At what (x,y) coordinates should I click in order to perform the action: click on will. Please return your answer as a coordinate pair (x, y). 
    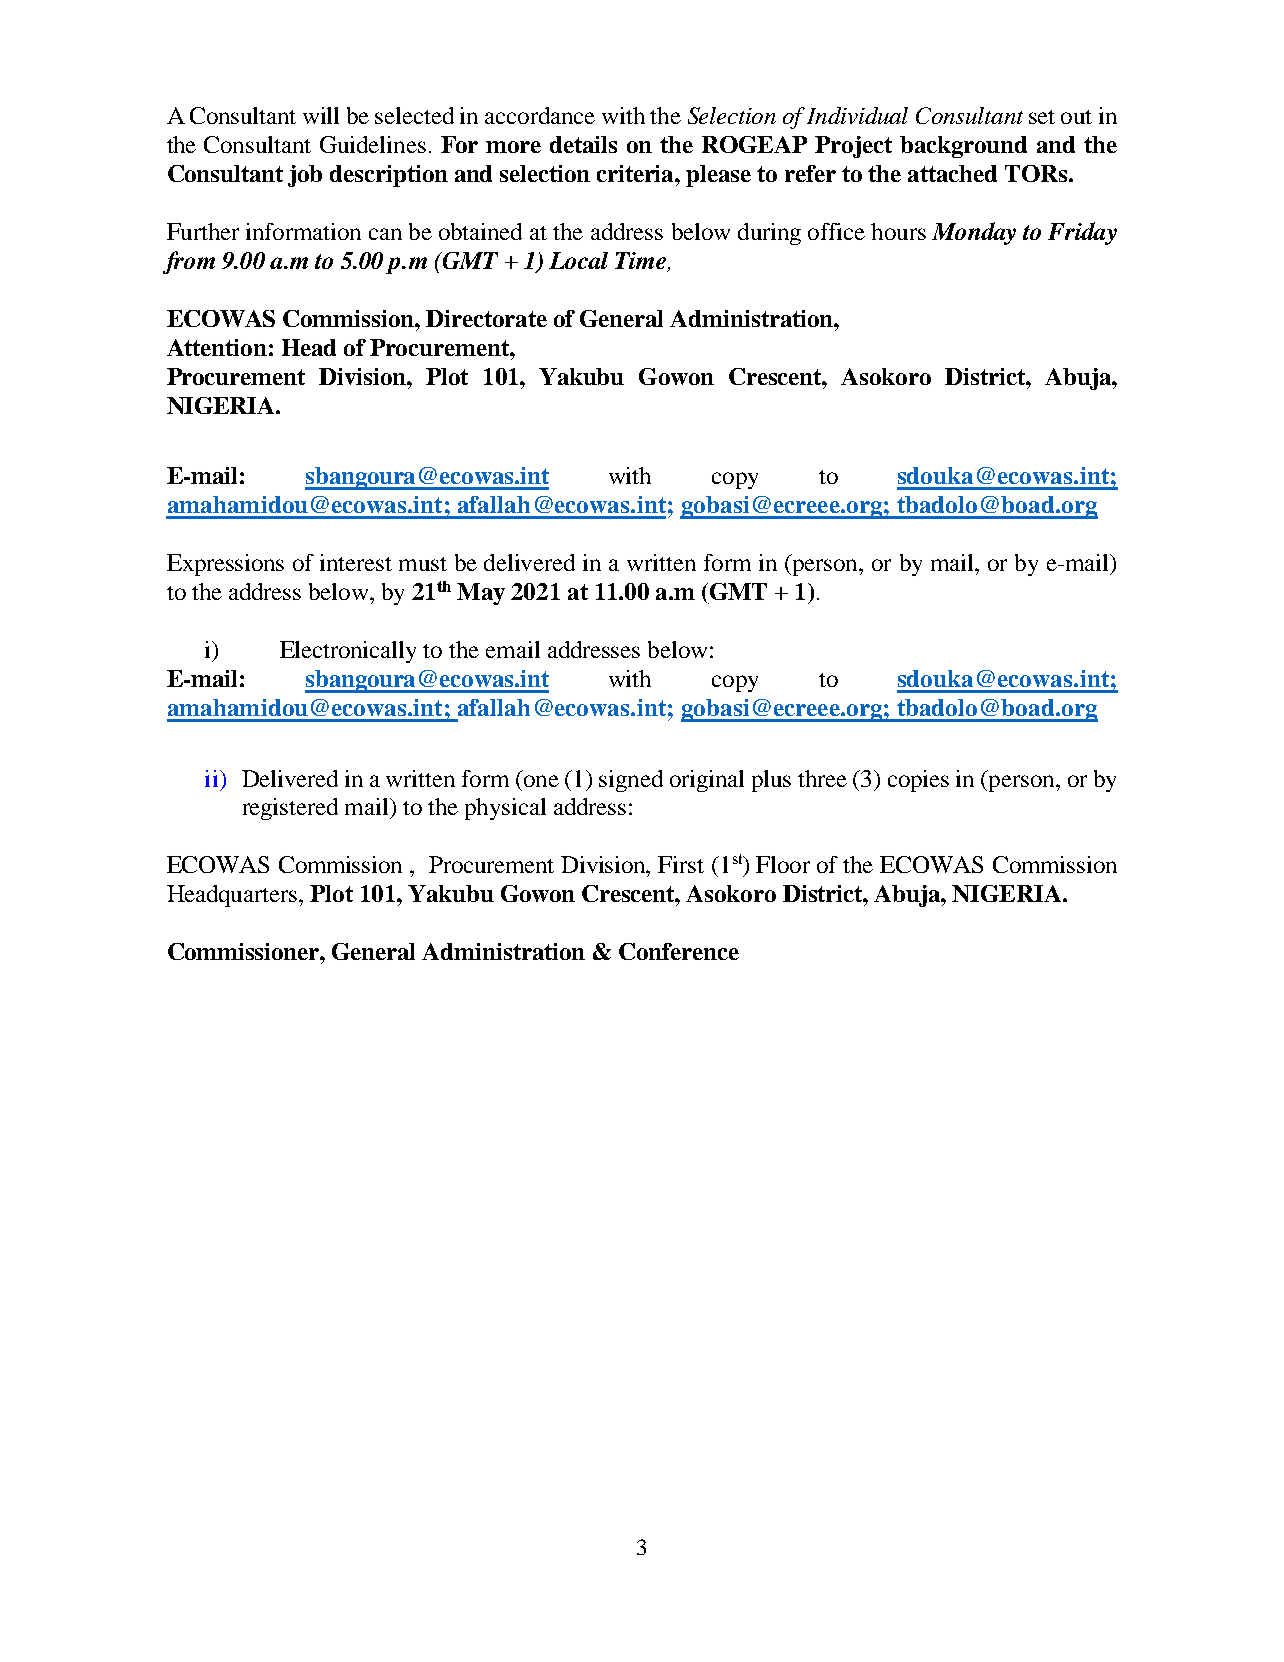
    Looking at the image, I should click on (321, 115).
